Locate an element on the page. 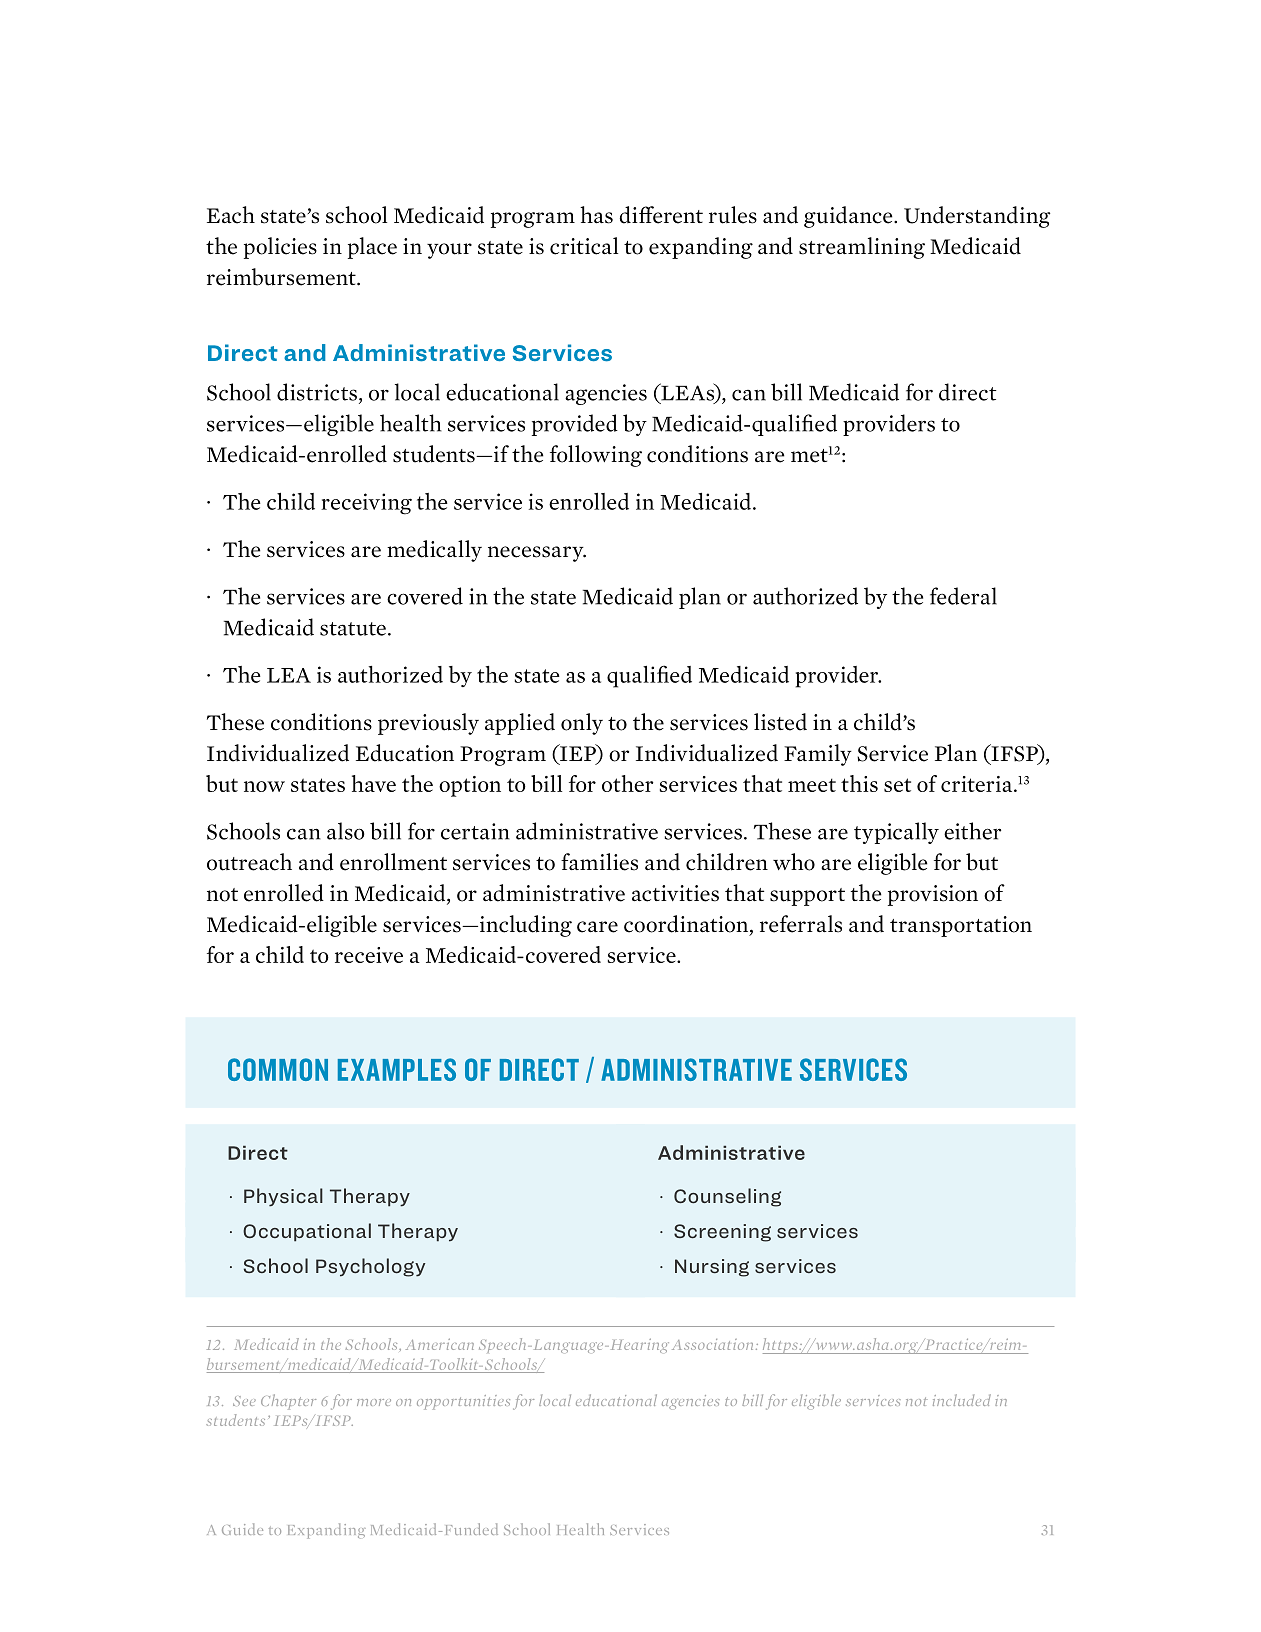  place is located at coordinates (372, 248).
